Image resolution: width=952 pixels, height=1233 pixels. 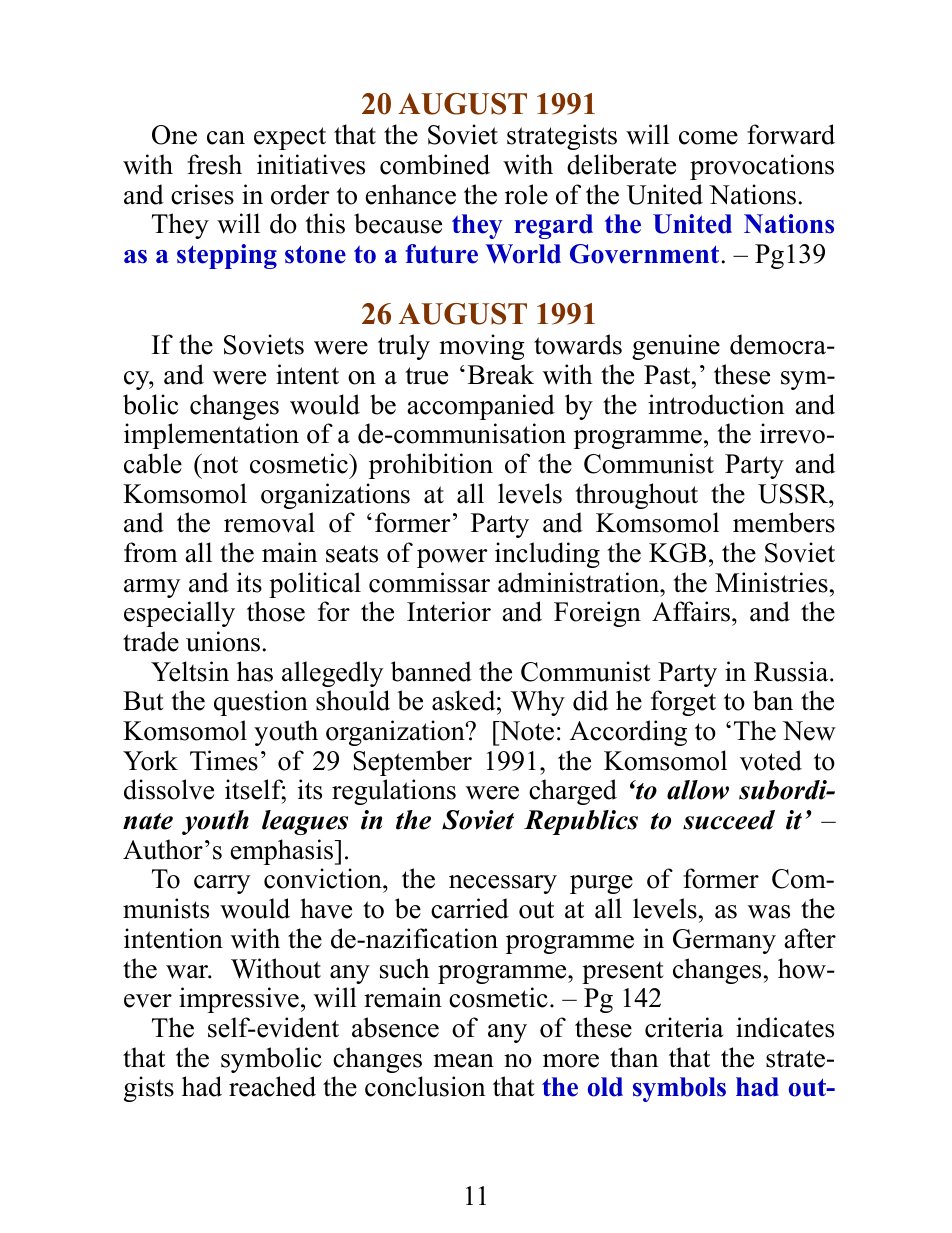 What do you see at coordinates (449, 611) in the page?
I see `Interior` at bounding box center [449, 611].
